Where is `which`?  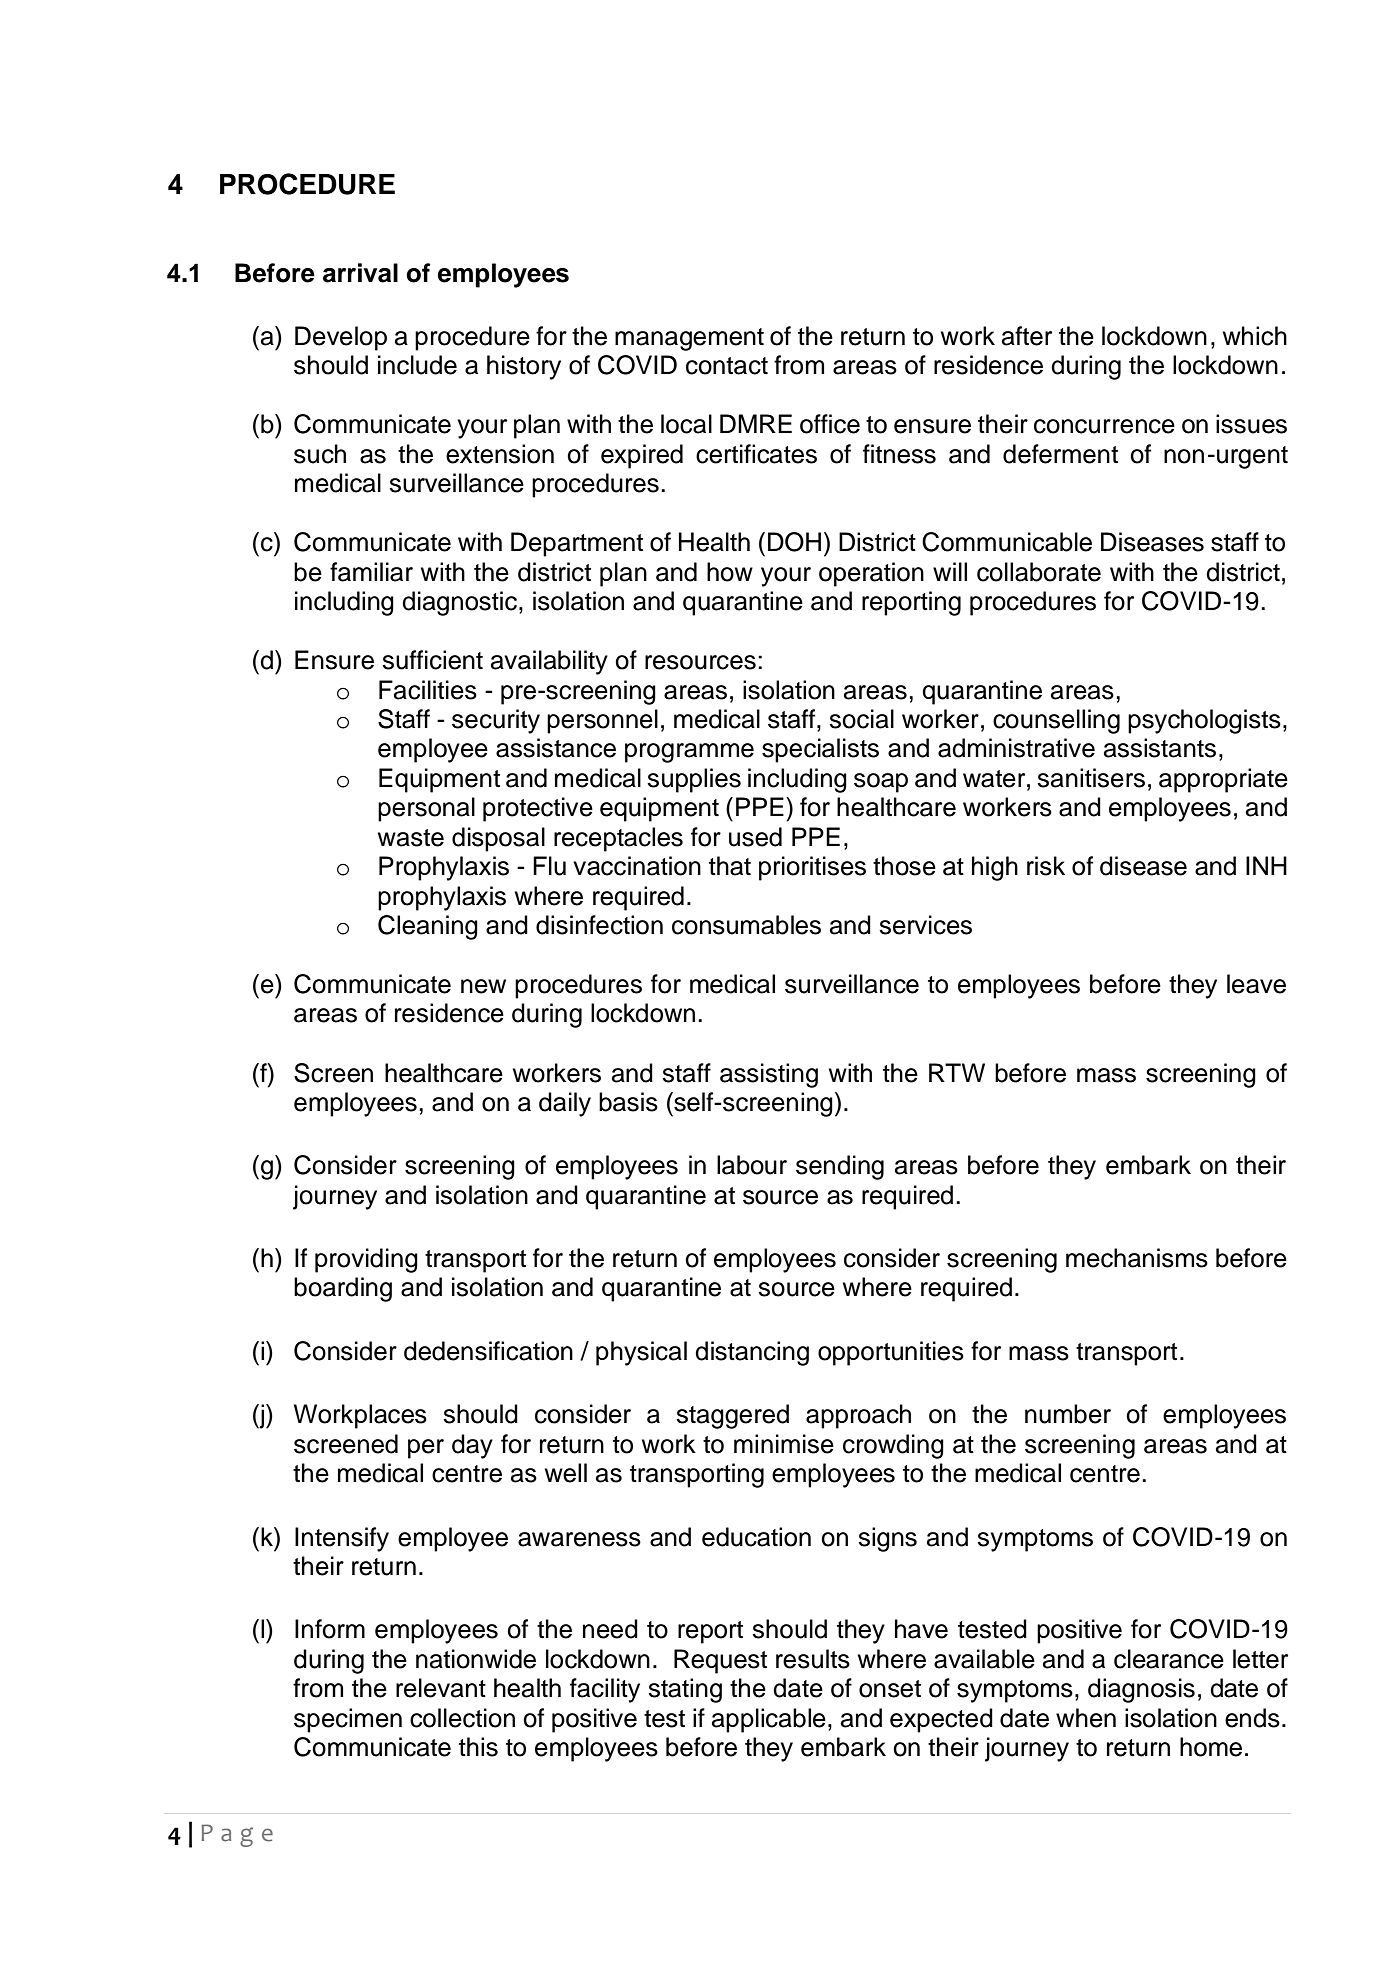 which is located at coordinates (1255, 336).
